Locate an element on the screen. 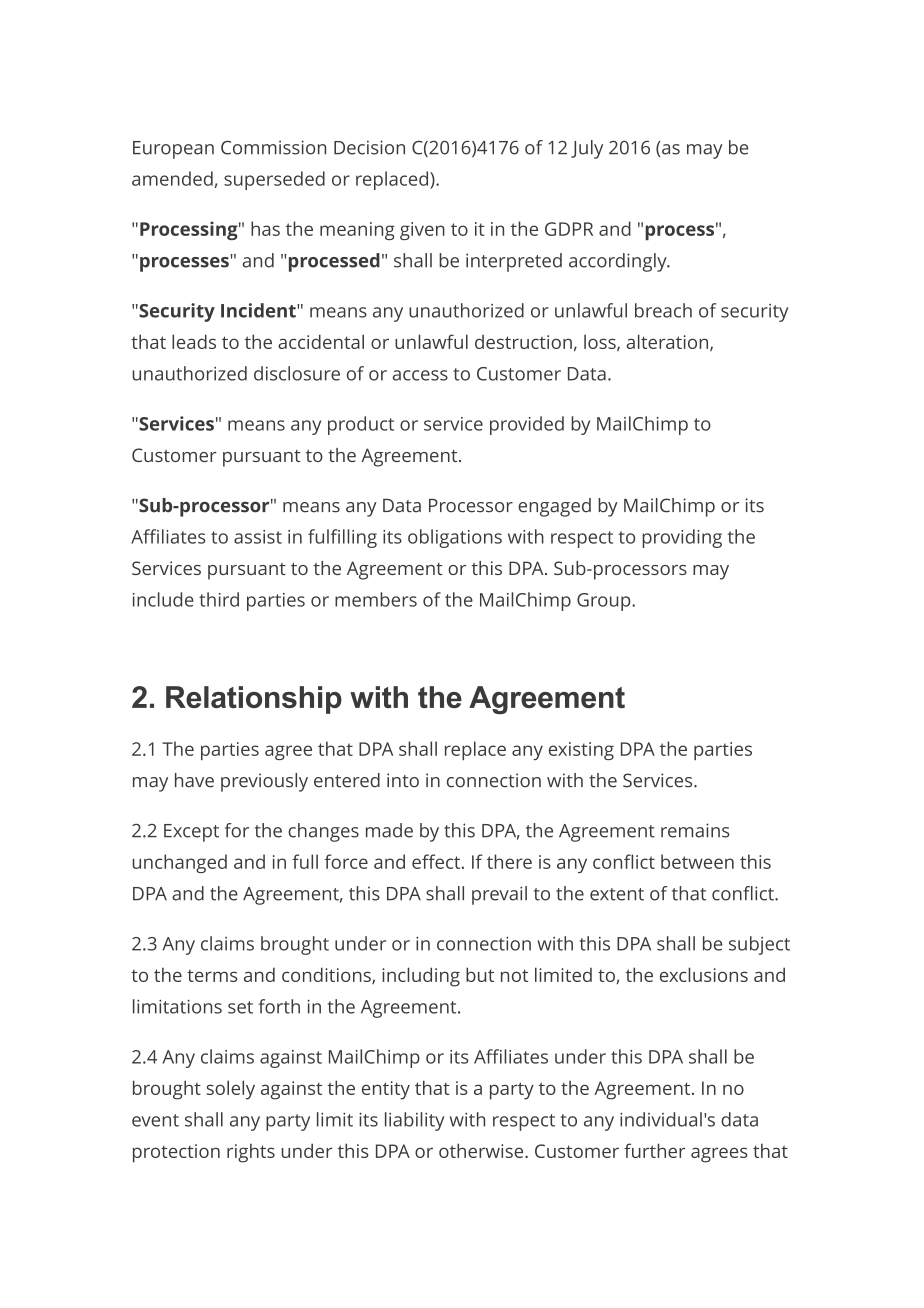 The image size is (924, 1308). July is located at coordinates (587, 149).
